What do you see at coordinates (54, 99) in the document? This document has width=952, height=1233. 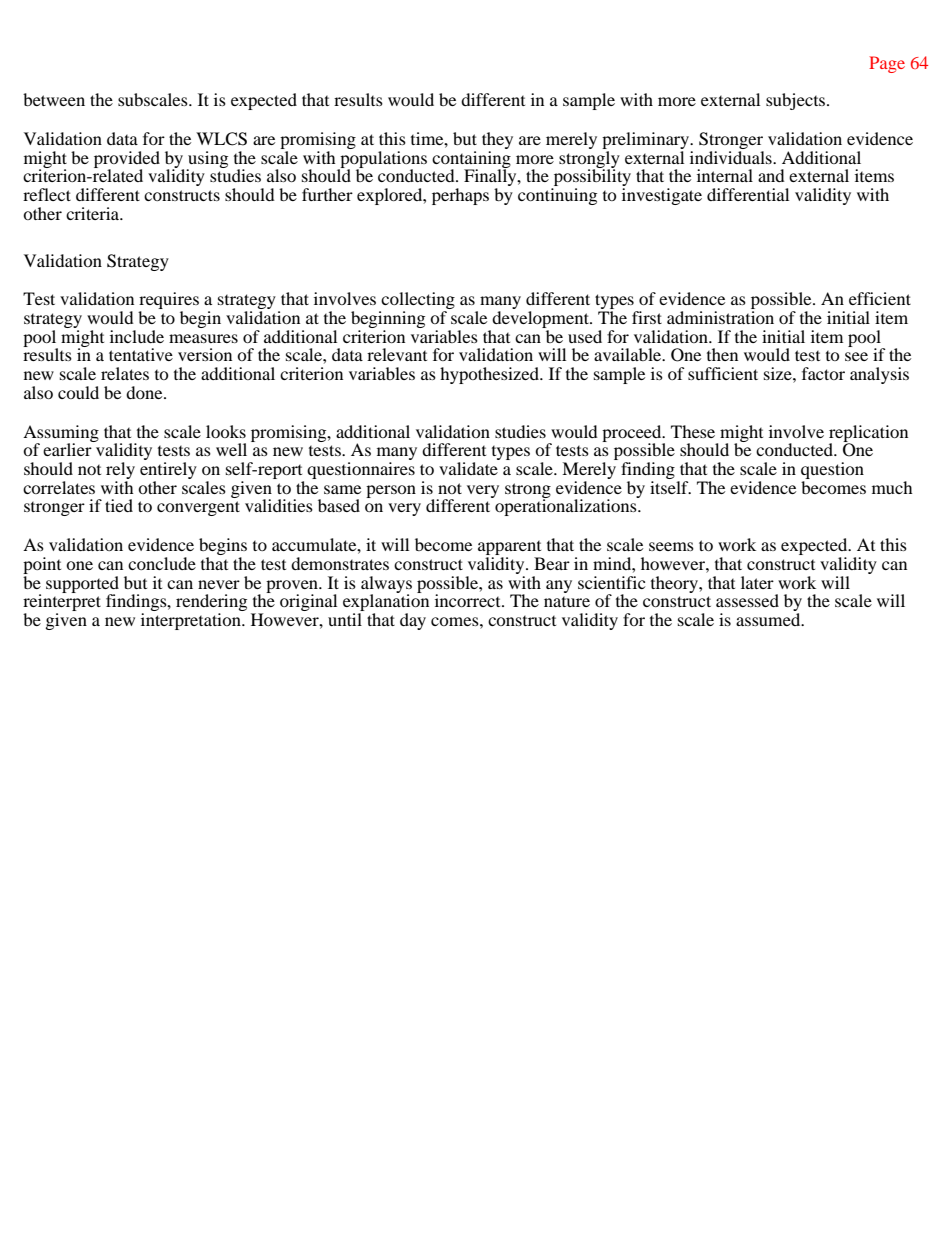 I see `between` at bounding box center [54, 99].
